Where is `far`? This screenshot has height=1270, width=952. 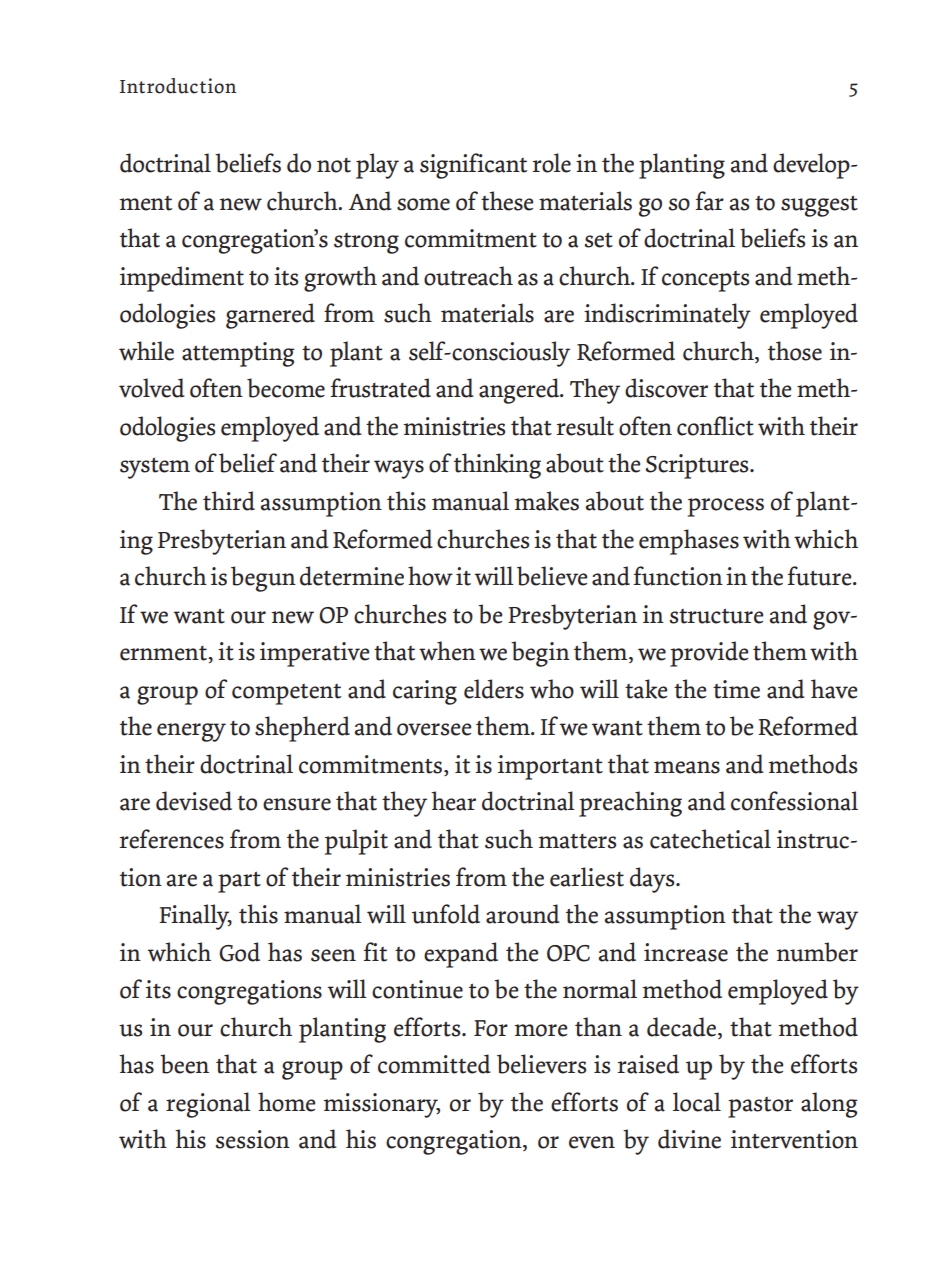
far is located at coordinates (709, 201).
